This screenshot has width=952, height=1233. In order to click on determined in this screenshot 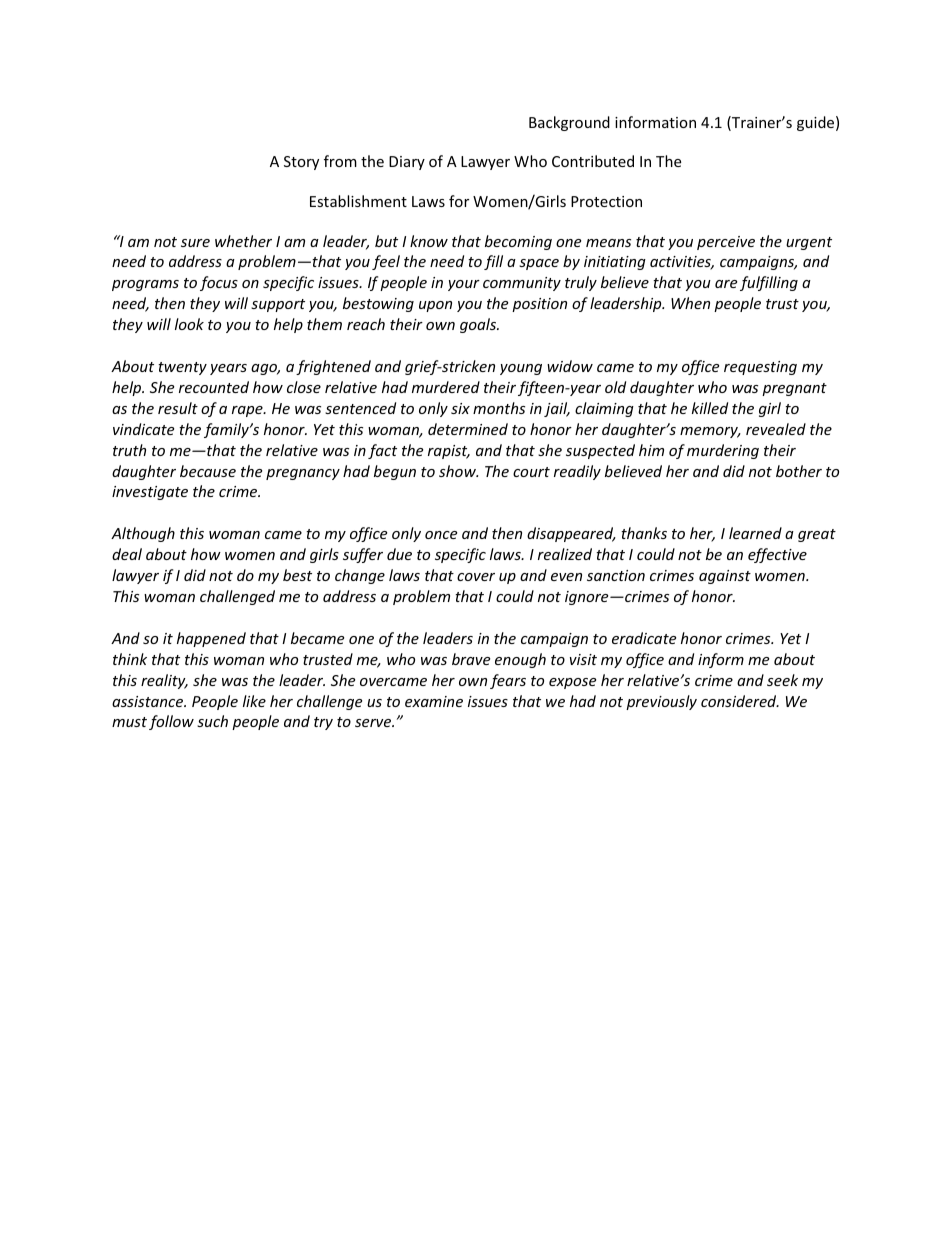, I will do `click(468, 429)`.
